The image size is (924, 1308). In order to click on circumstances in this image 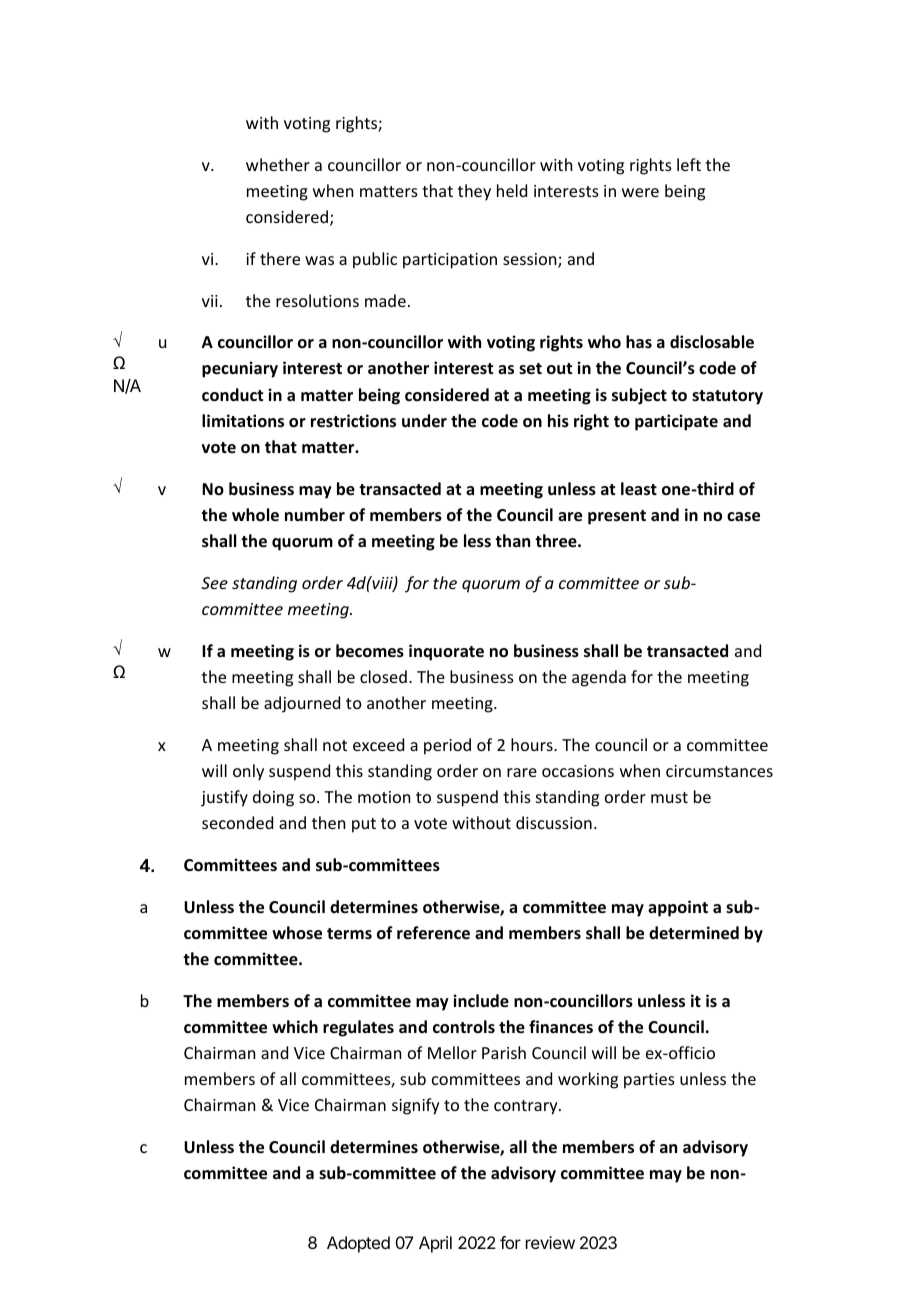, I will do `click(719, 771)`.
